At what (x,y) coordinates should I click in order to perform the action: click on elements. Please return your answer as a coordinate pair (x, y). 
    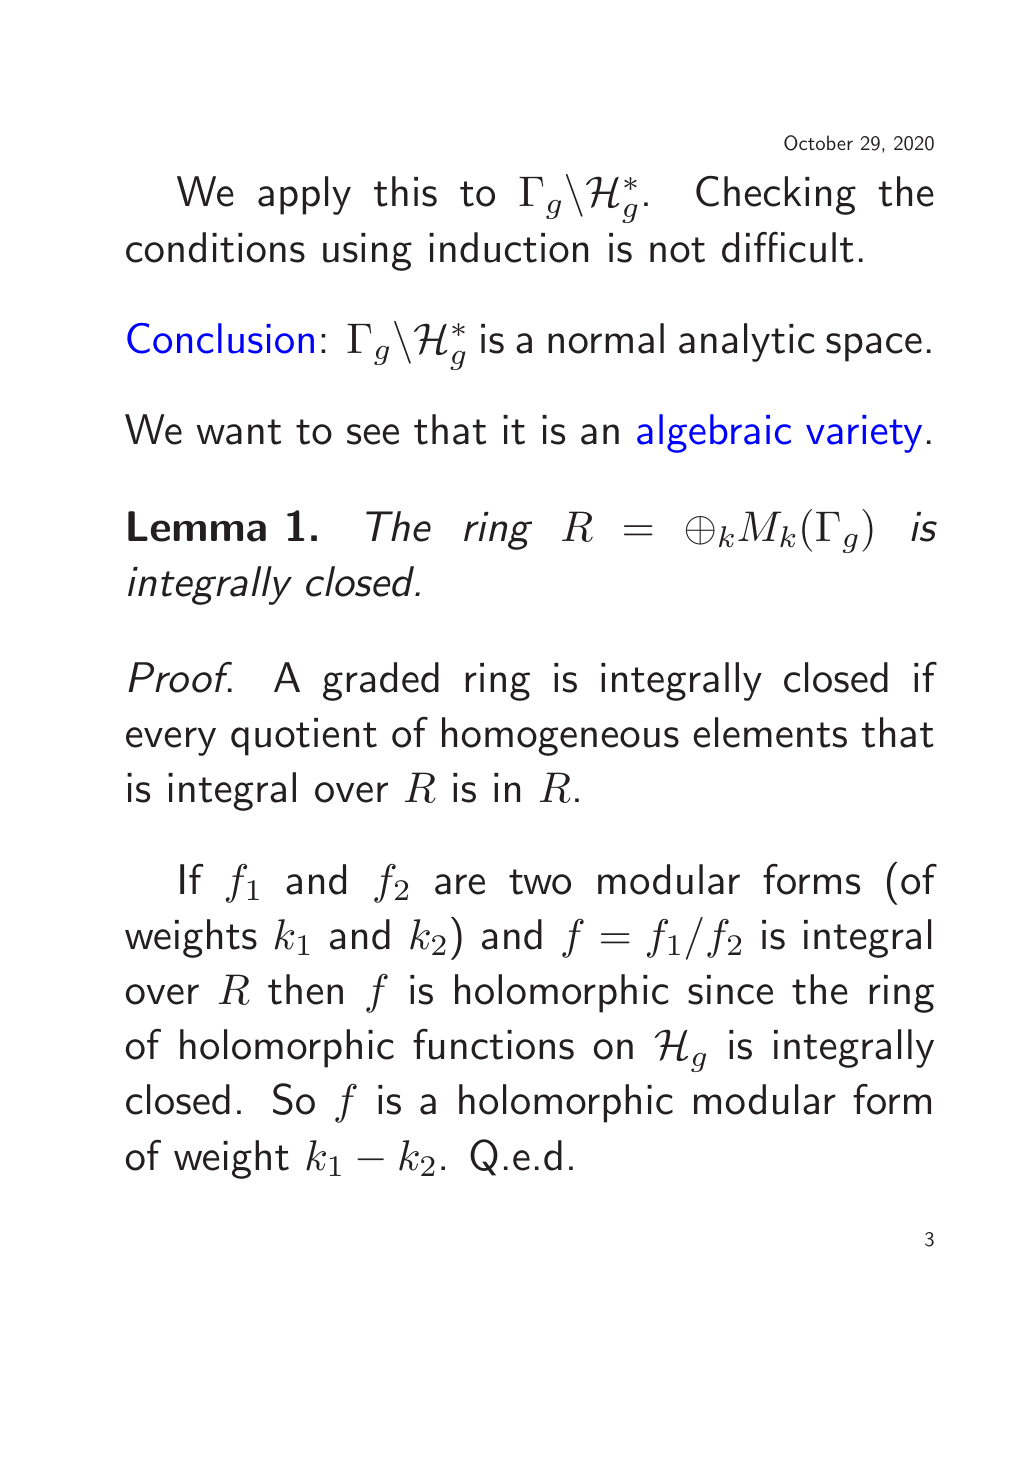
    Looking at the image, I should click on (770, 732).
